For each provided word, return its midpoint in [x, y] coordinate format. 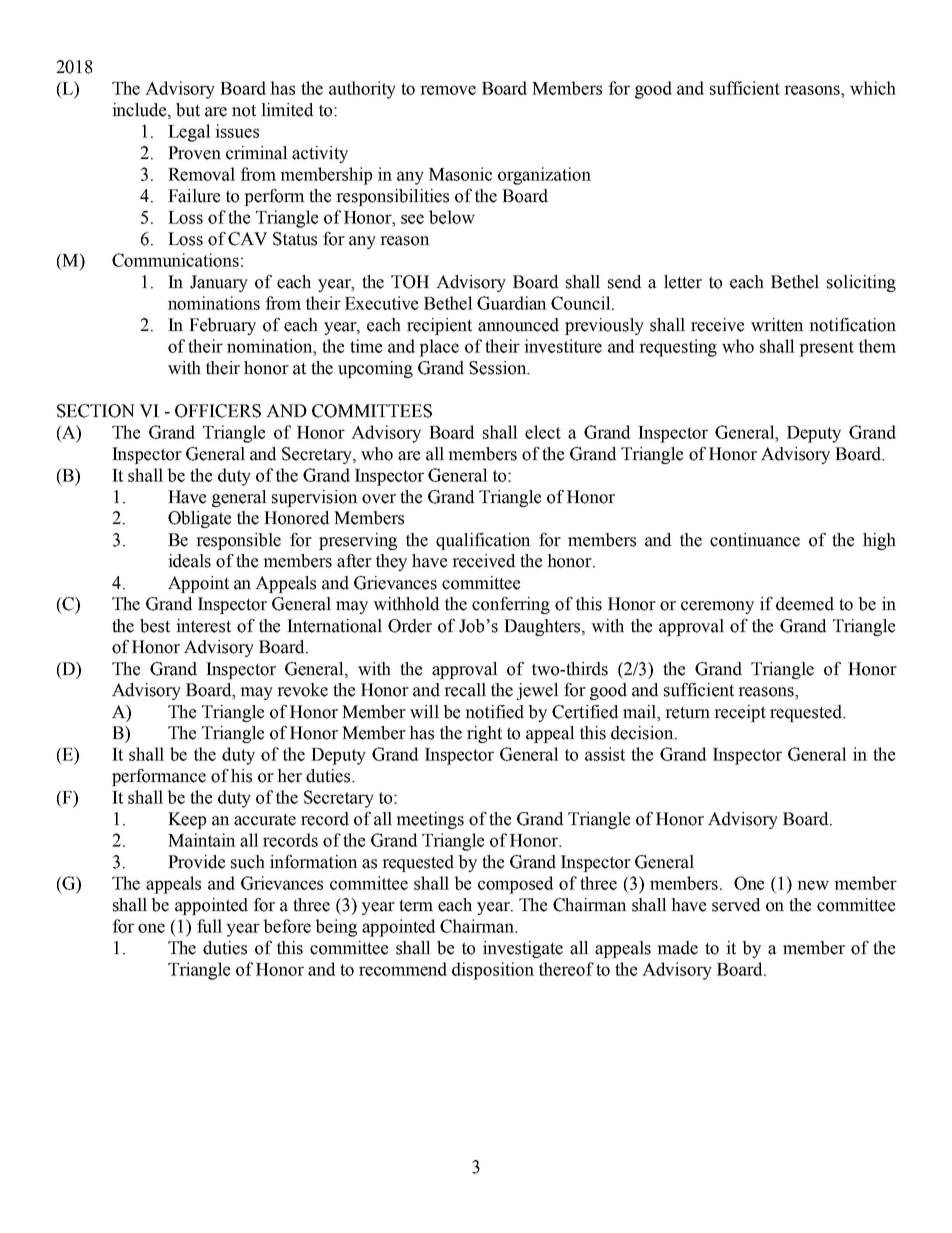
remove [448, 90]
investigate [523, 949]
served [736, 905]
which [873, 88]
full [209, 926]
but [188, 110]
